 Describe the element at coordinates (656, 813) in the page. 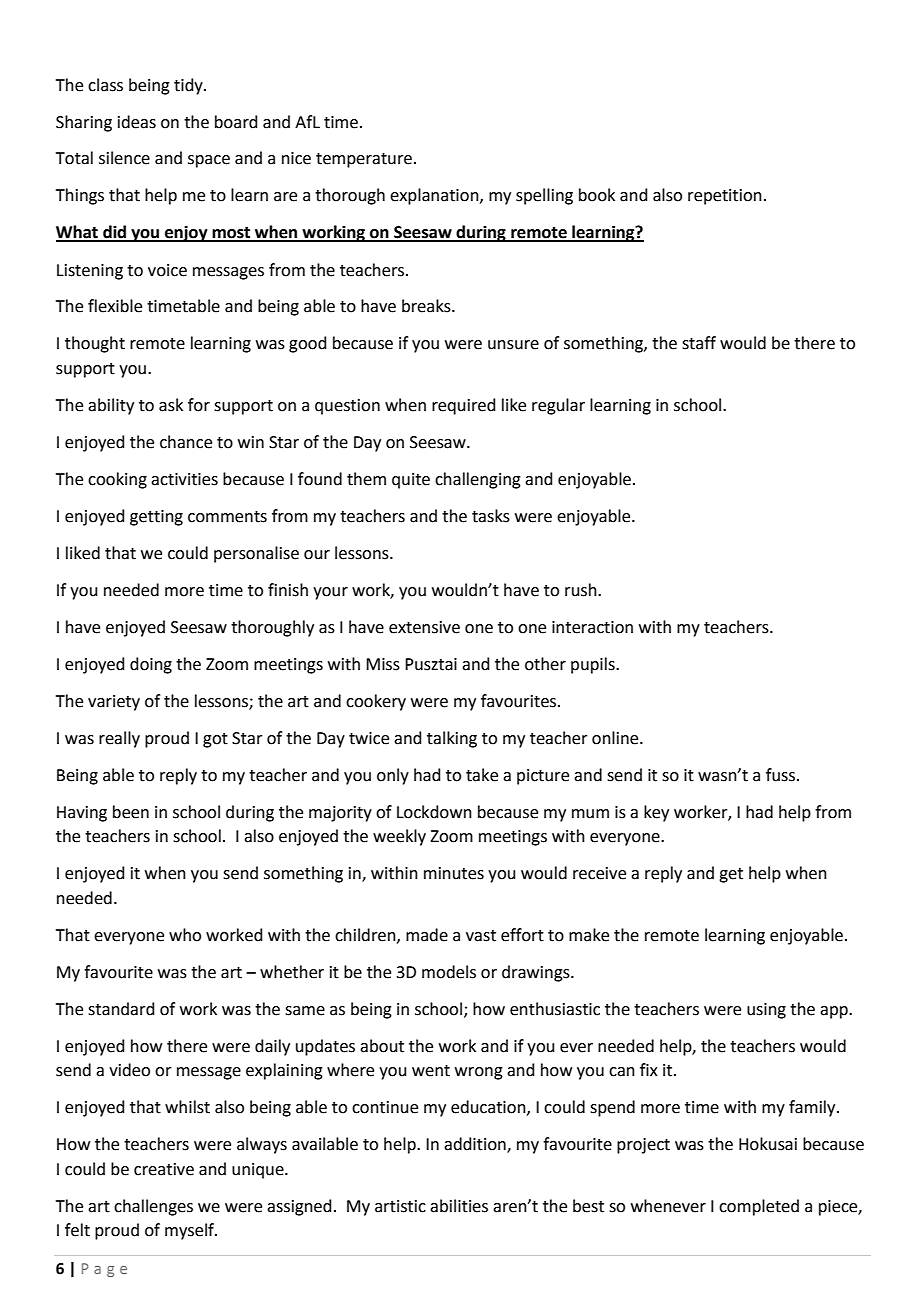

I see `key` at that location.
